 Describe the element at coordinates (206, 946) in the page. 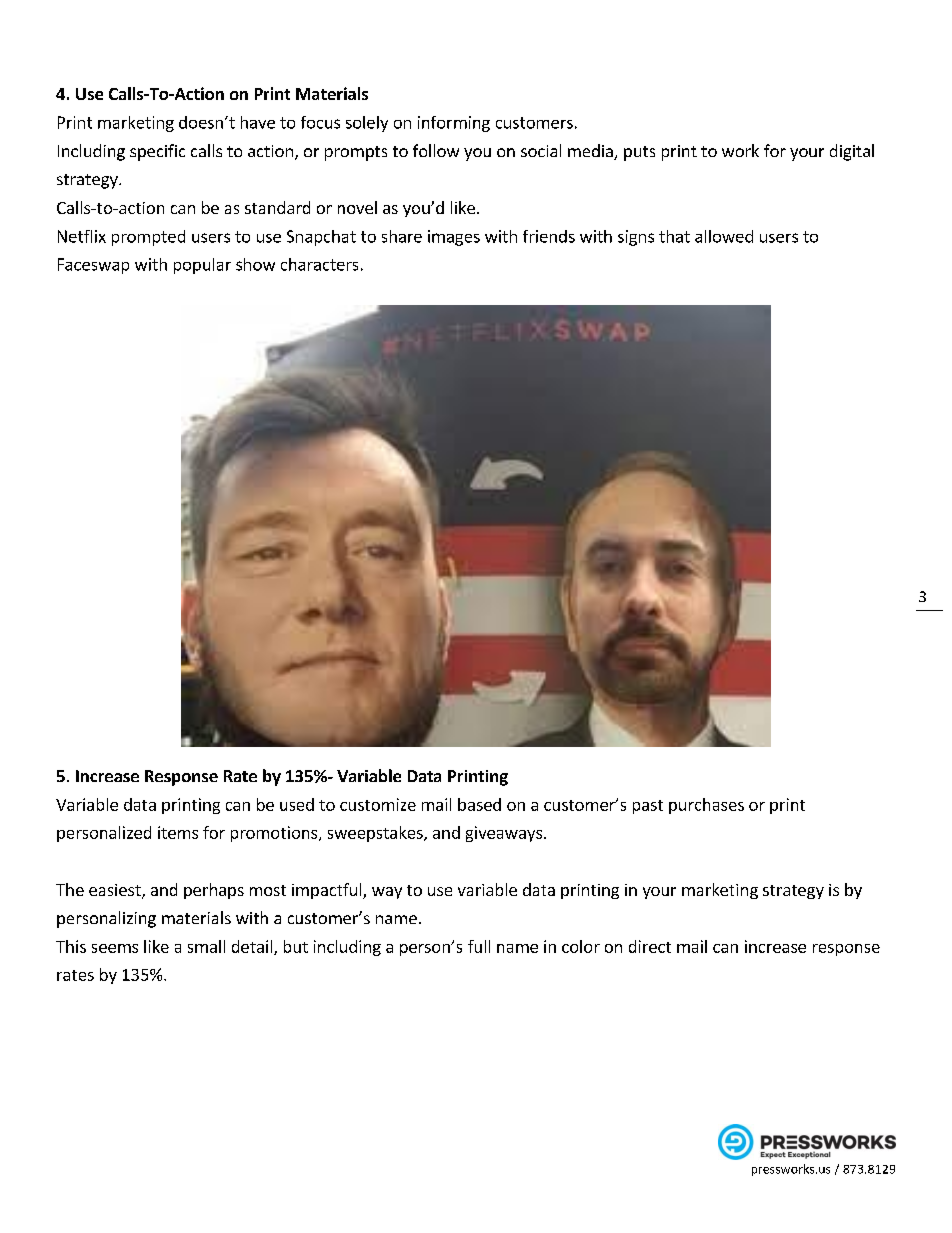

I see `small` at that location.
